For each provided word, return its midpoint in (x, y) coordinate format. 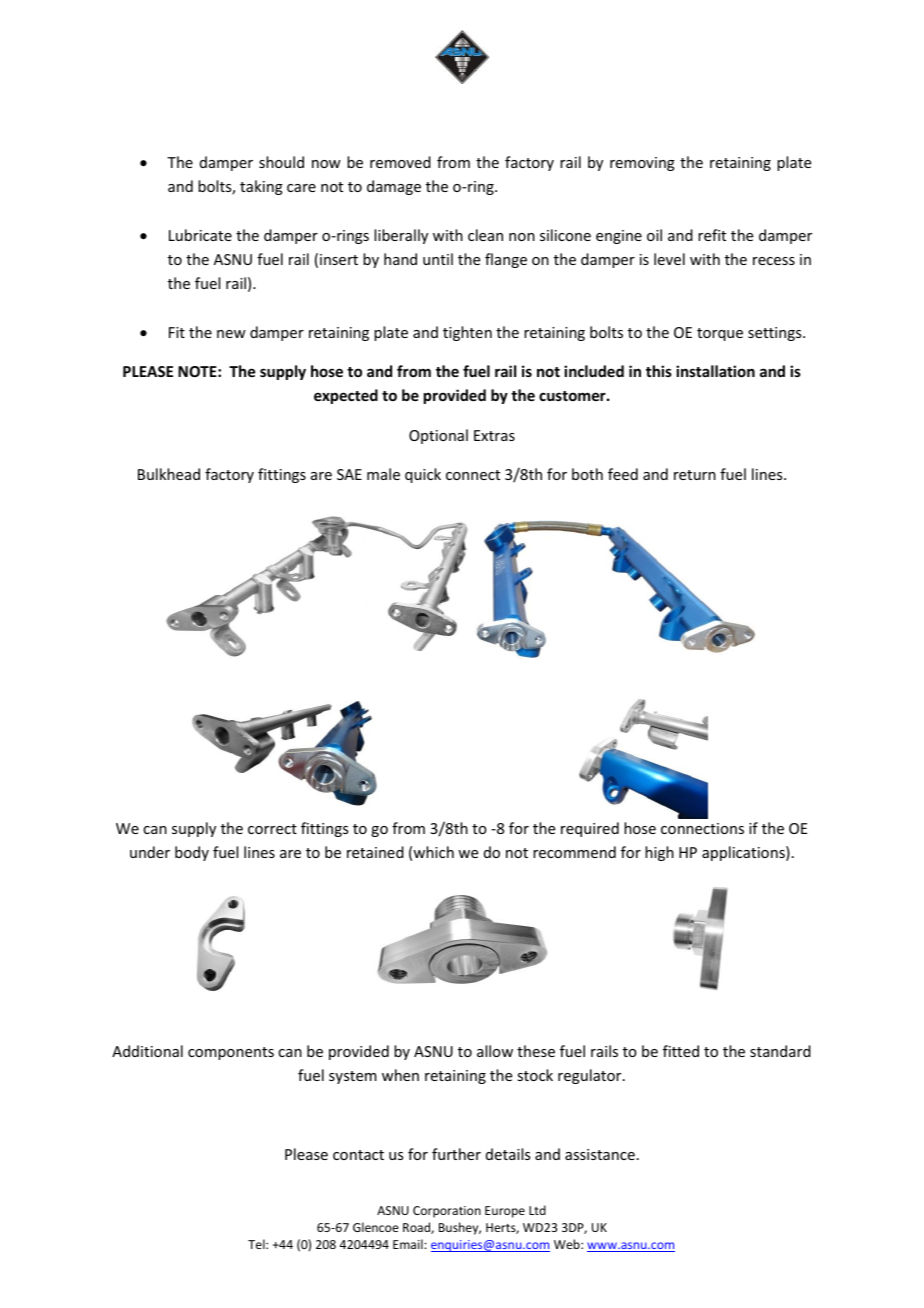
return (695, 475)
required (590, 829)
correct (272, 829)
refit (712, 235)
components (231, 1053)
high (659, 853)
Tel (257, 1244)
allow (495, 1051)
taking (261, 187)
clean (485, 235)
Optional (438, 436)
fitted (681, 1051)
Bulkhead (169, 474)
